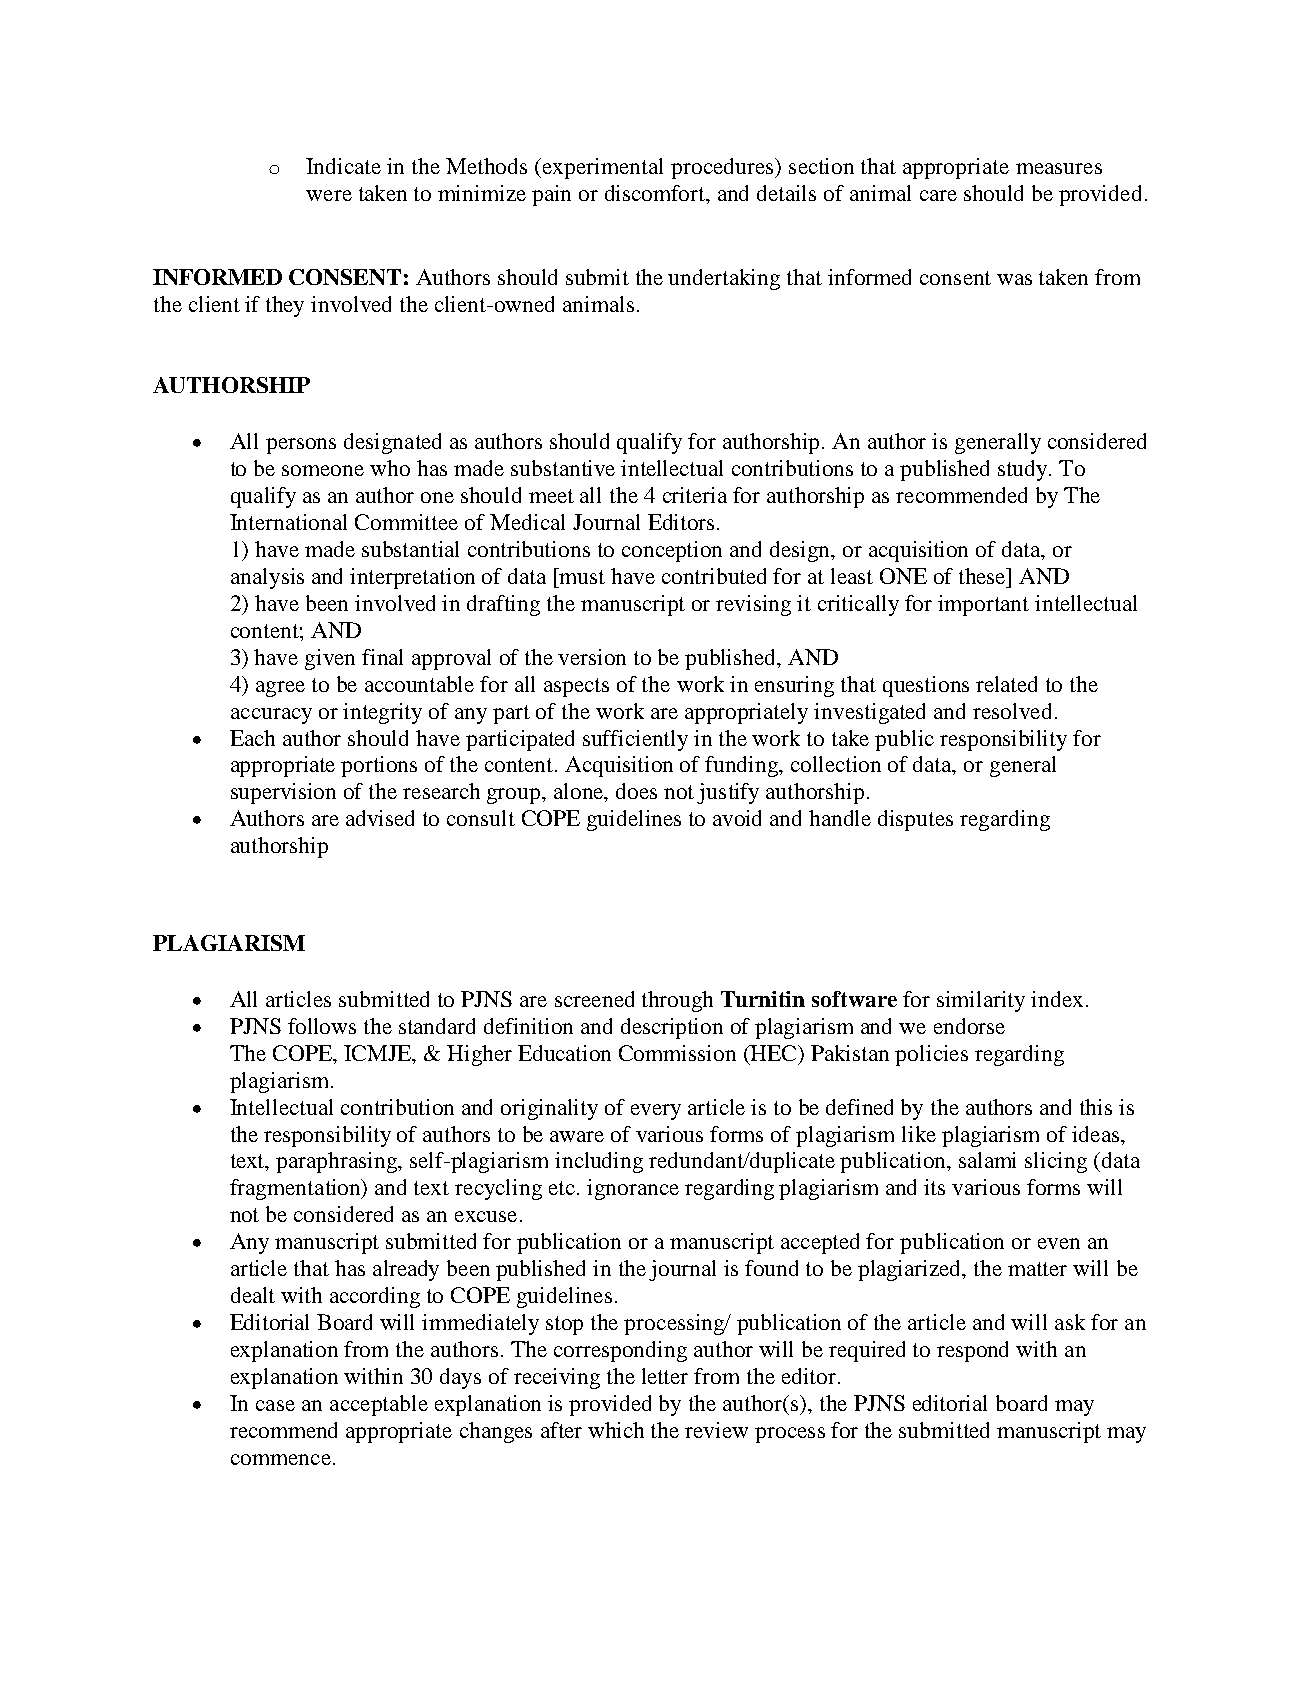  I want to click on review, so click(716, 1430).
